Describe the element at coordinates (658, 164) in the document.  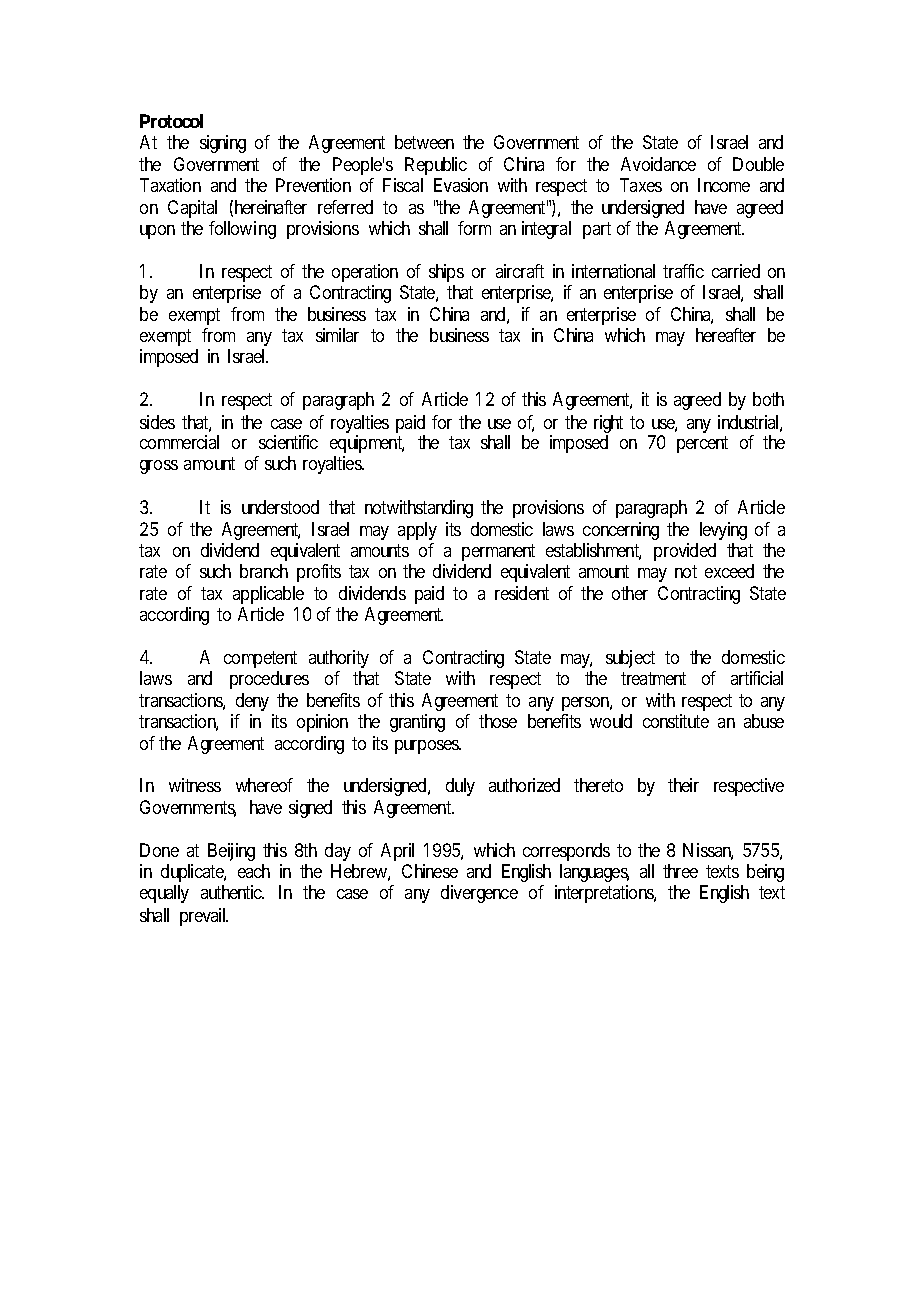
I see `Avoidance` at that location.
